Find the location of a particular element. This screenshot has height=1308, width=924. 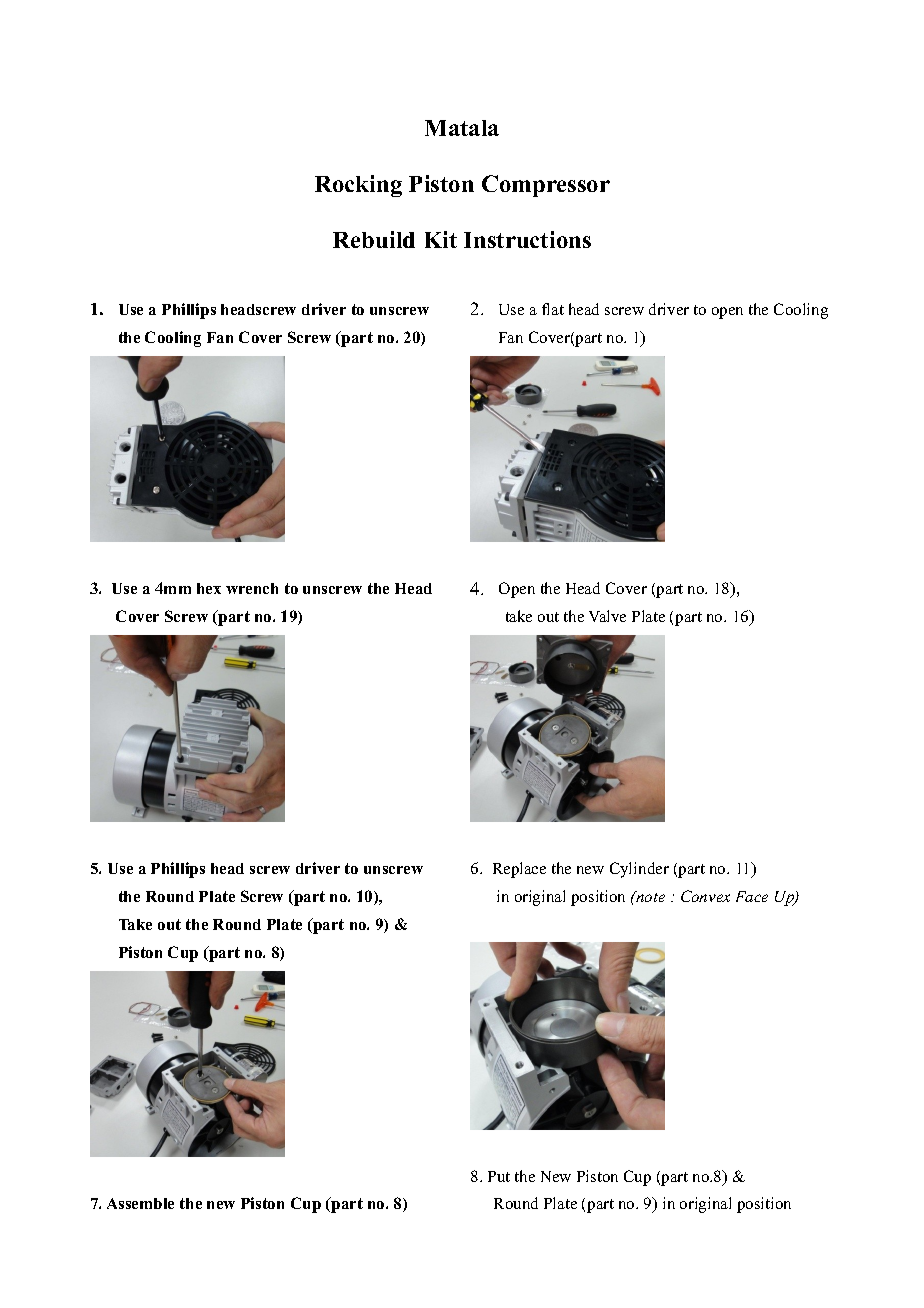

Rocking is located at coordinates (358, 186).
